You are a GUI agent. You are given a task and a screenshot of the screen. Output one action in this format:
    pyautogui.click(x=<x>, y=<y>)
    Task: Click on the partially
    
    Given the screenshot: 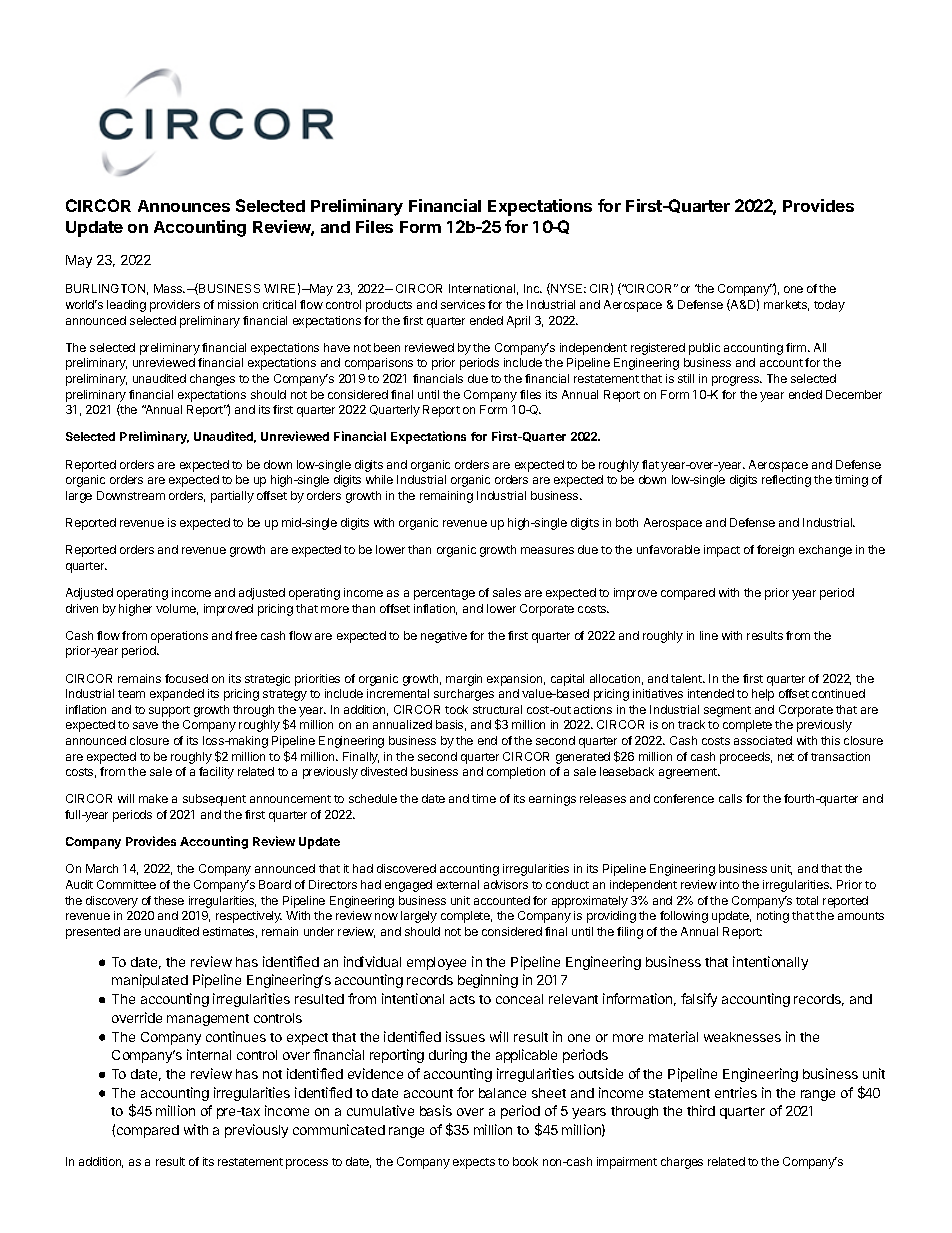 What is the action you would take?
    pyautogui.click(x=232, y=497)
